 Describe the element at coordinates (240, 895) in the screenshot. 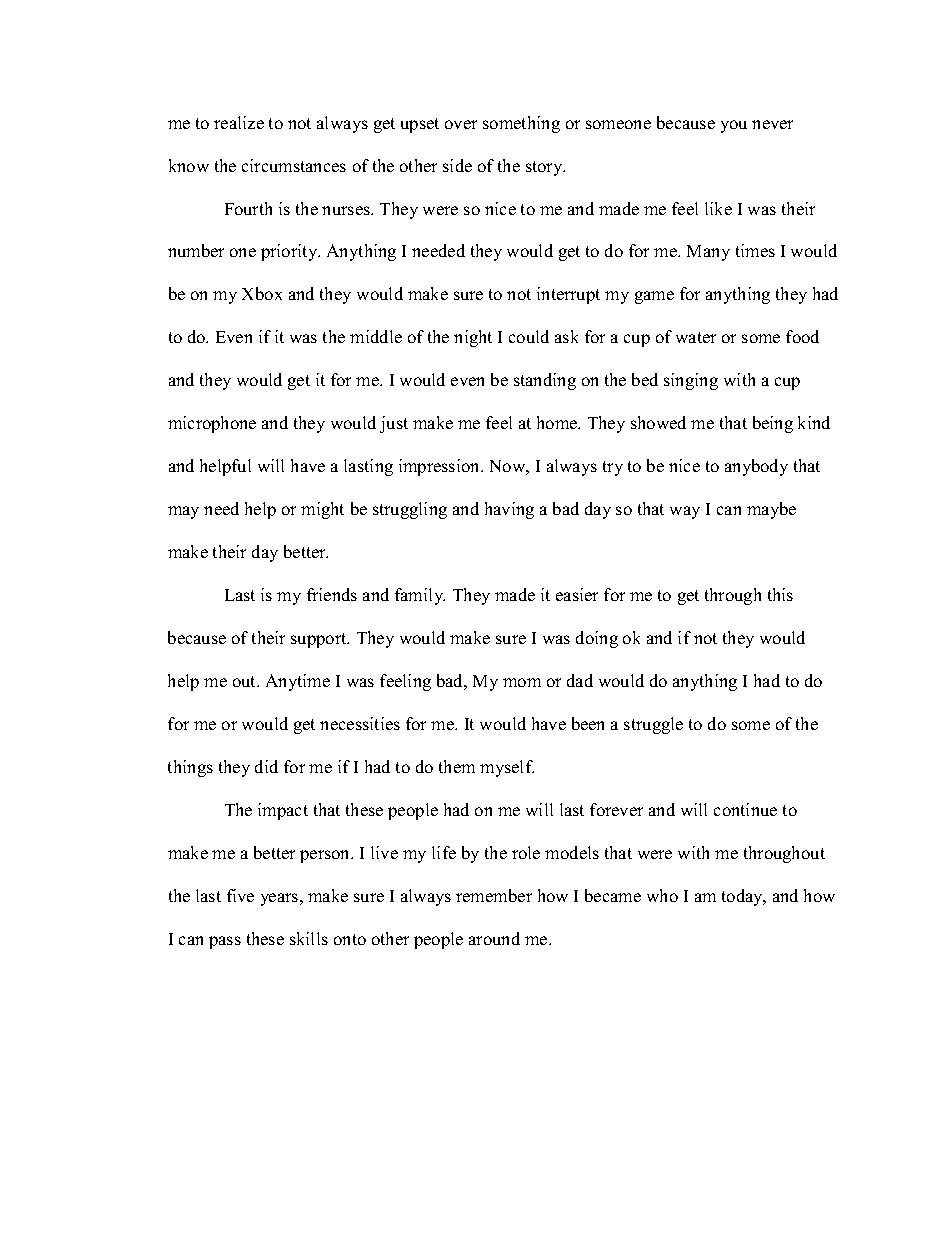

I see `five` at that location.
